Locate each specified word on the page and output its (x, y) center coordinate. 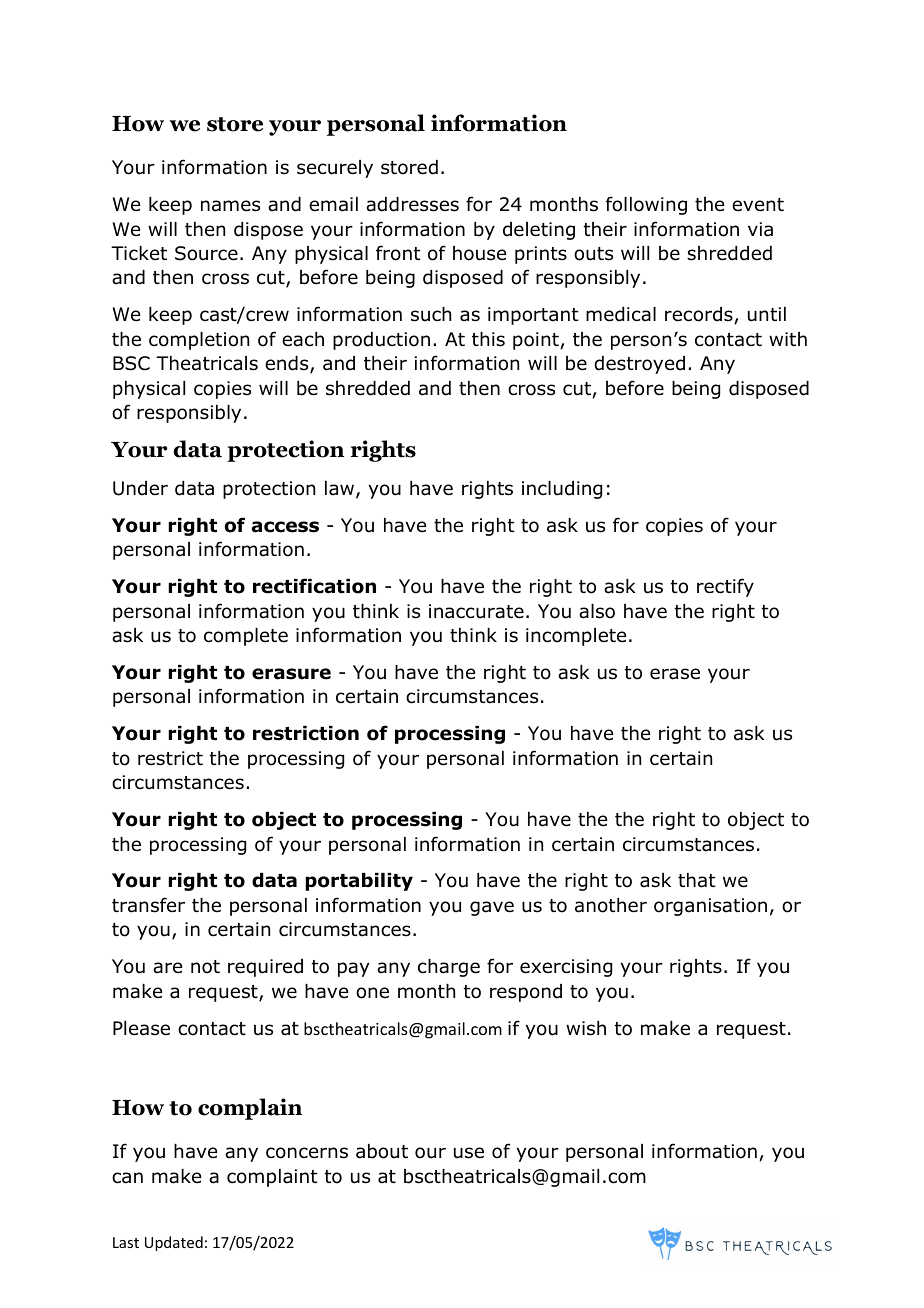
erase (675, 674)
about (382, 1151)
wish (586, 1028)
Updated (174, 1243)
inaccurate (476, 611)
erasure (291, 674)
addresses (412, 204)
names (230, 206)
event (758, 205)
